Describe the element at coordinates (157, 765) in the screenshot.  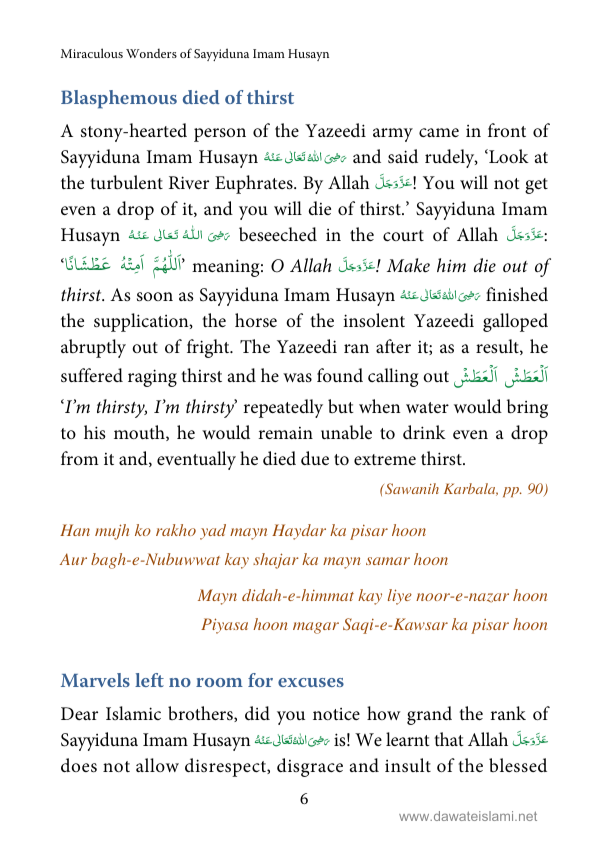
I see `allow` at that location.
